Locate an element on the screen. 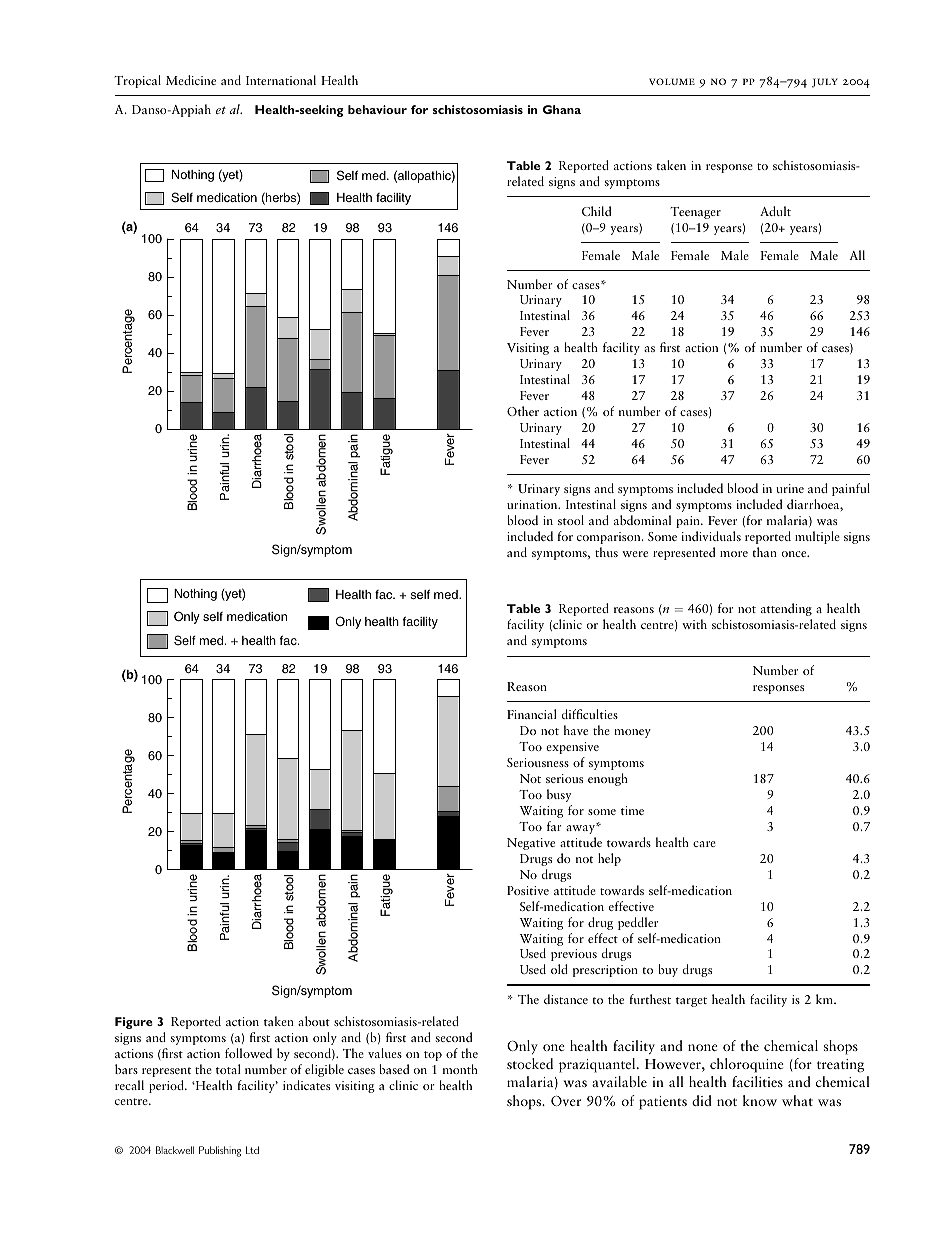 The height and width of the screenshot is (1251, 952). Medicine is located at coordinates (191, 80).
